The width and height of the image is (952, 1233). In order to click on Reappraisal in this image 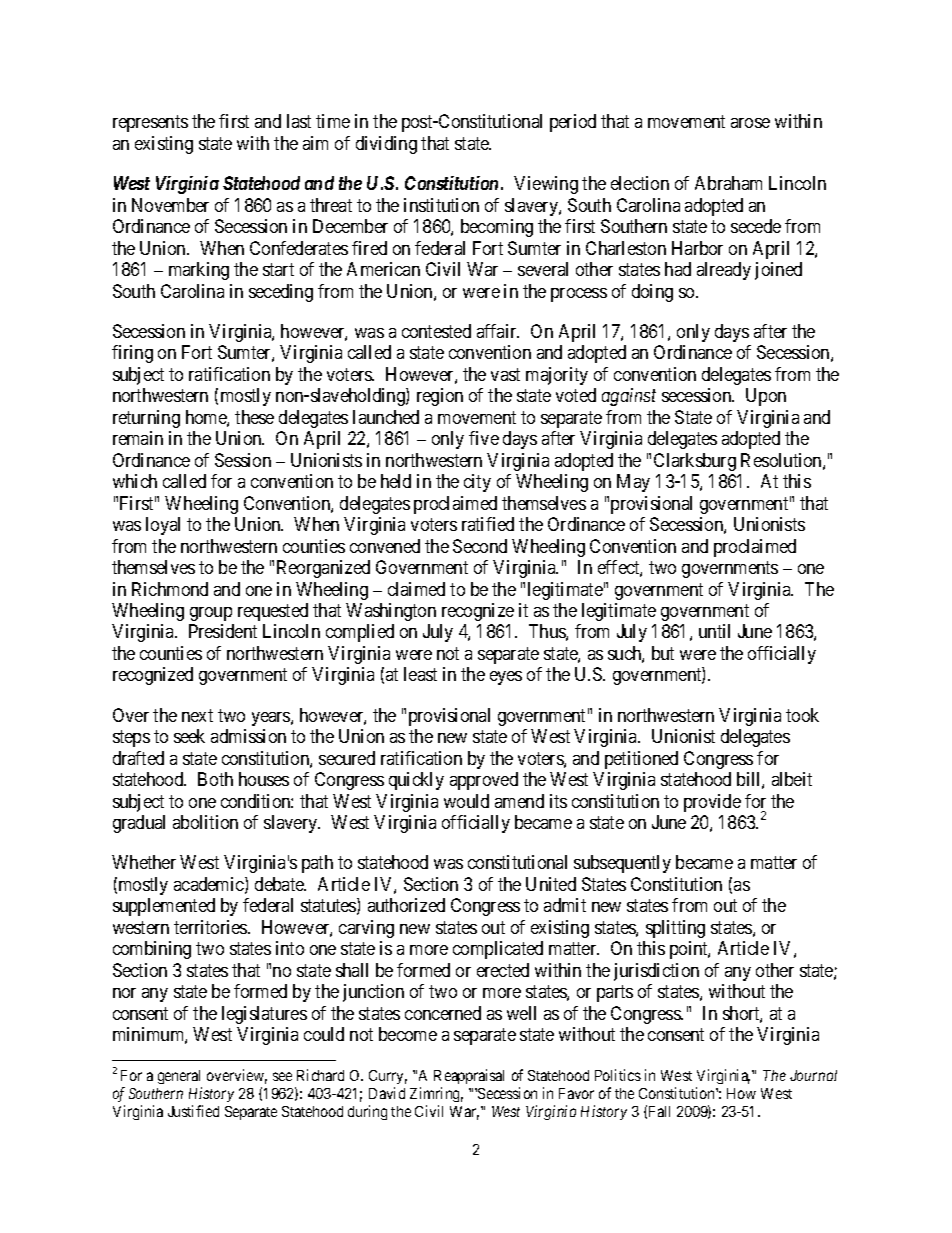, I will do `click(469, 1076)`.
